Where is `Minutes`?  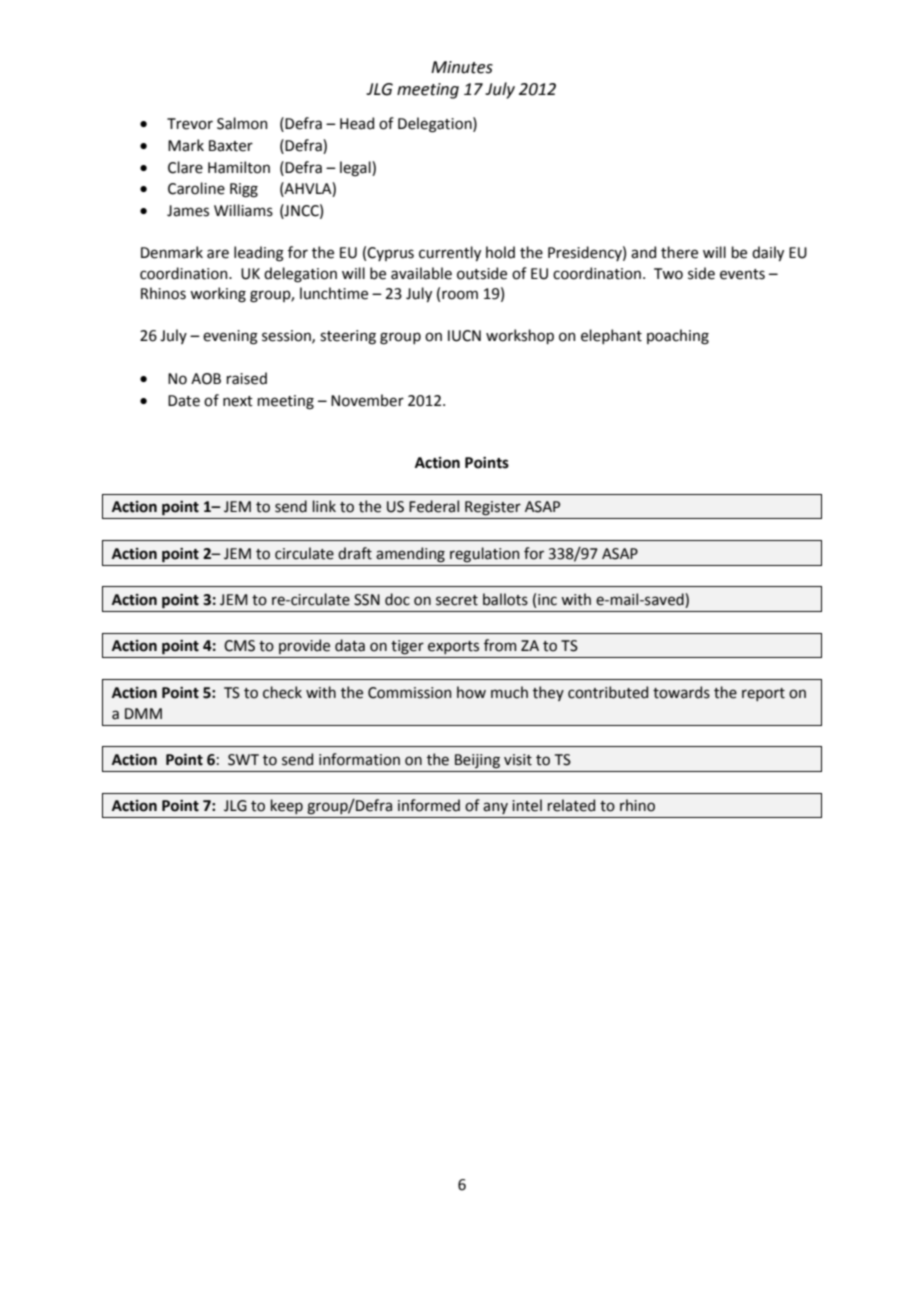 Minutes is located at coordinates (462, 67).
